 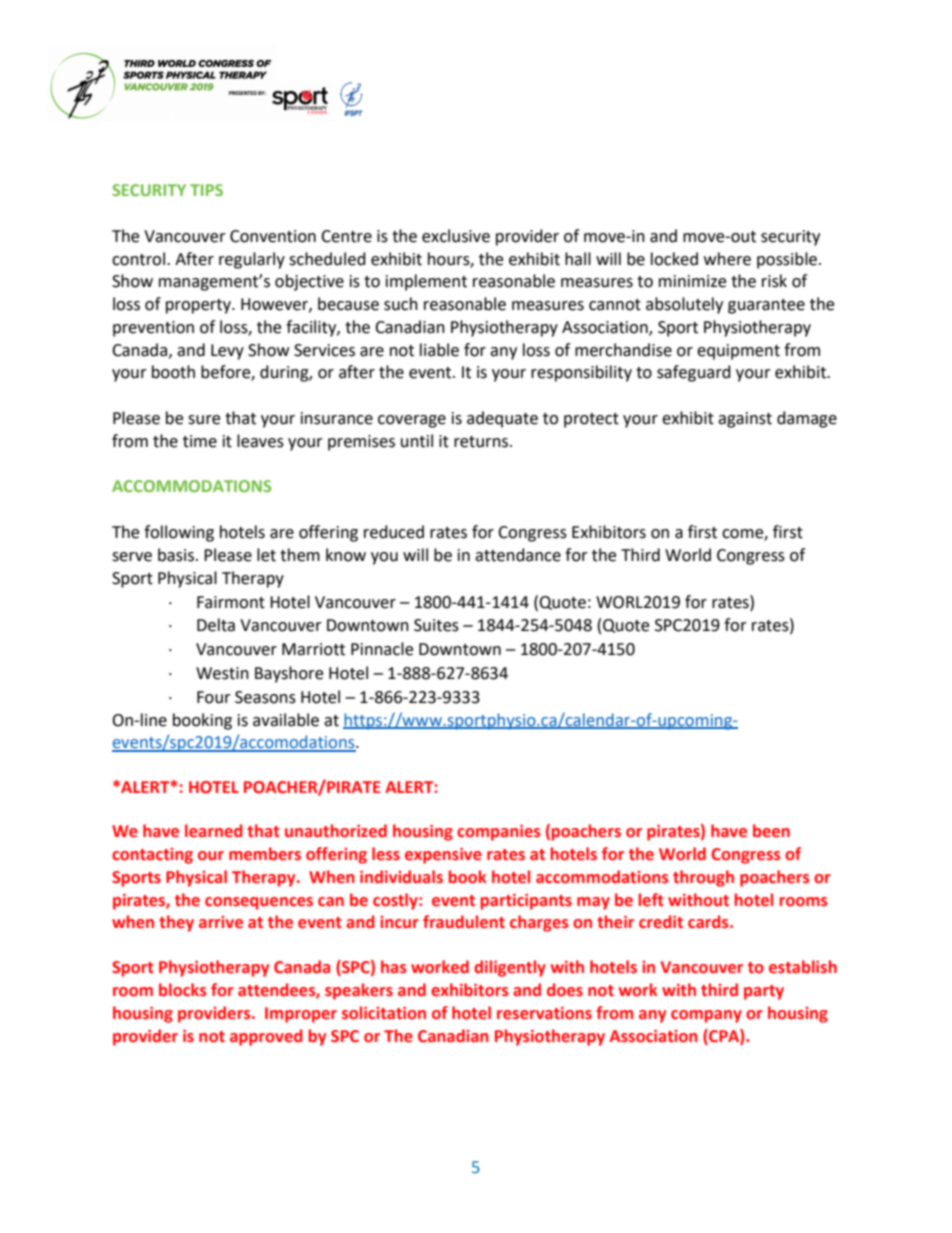 What do you see at coordinates (498, 833) in the image?
I see `companies` at bounding box center [498, 833].
